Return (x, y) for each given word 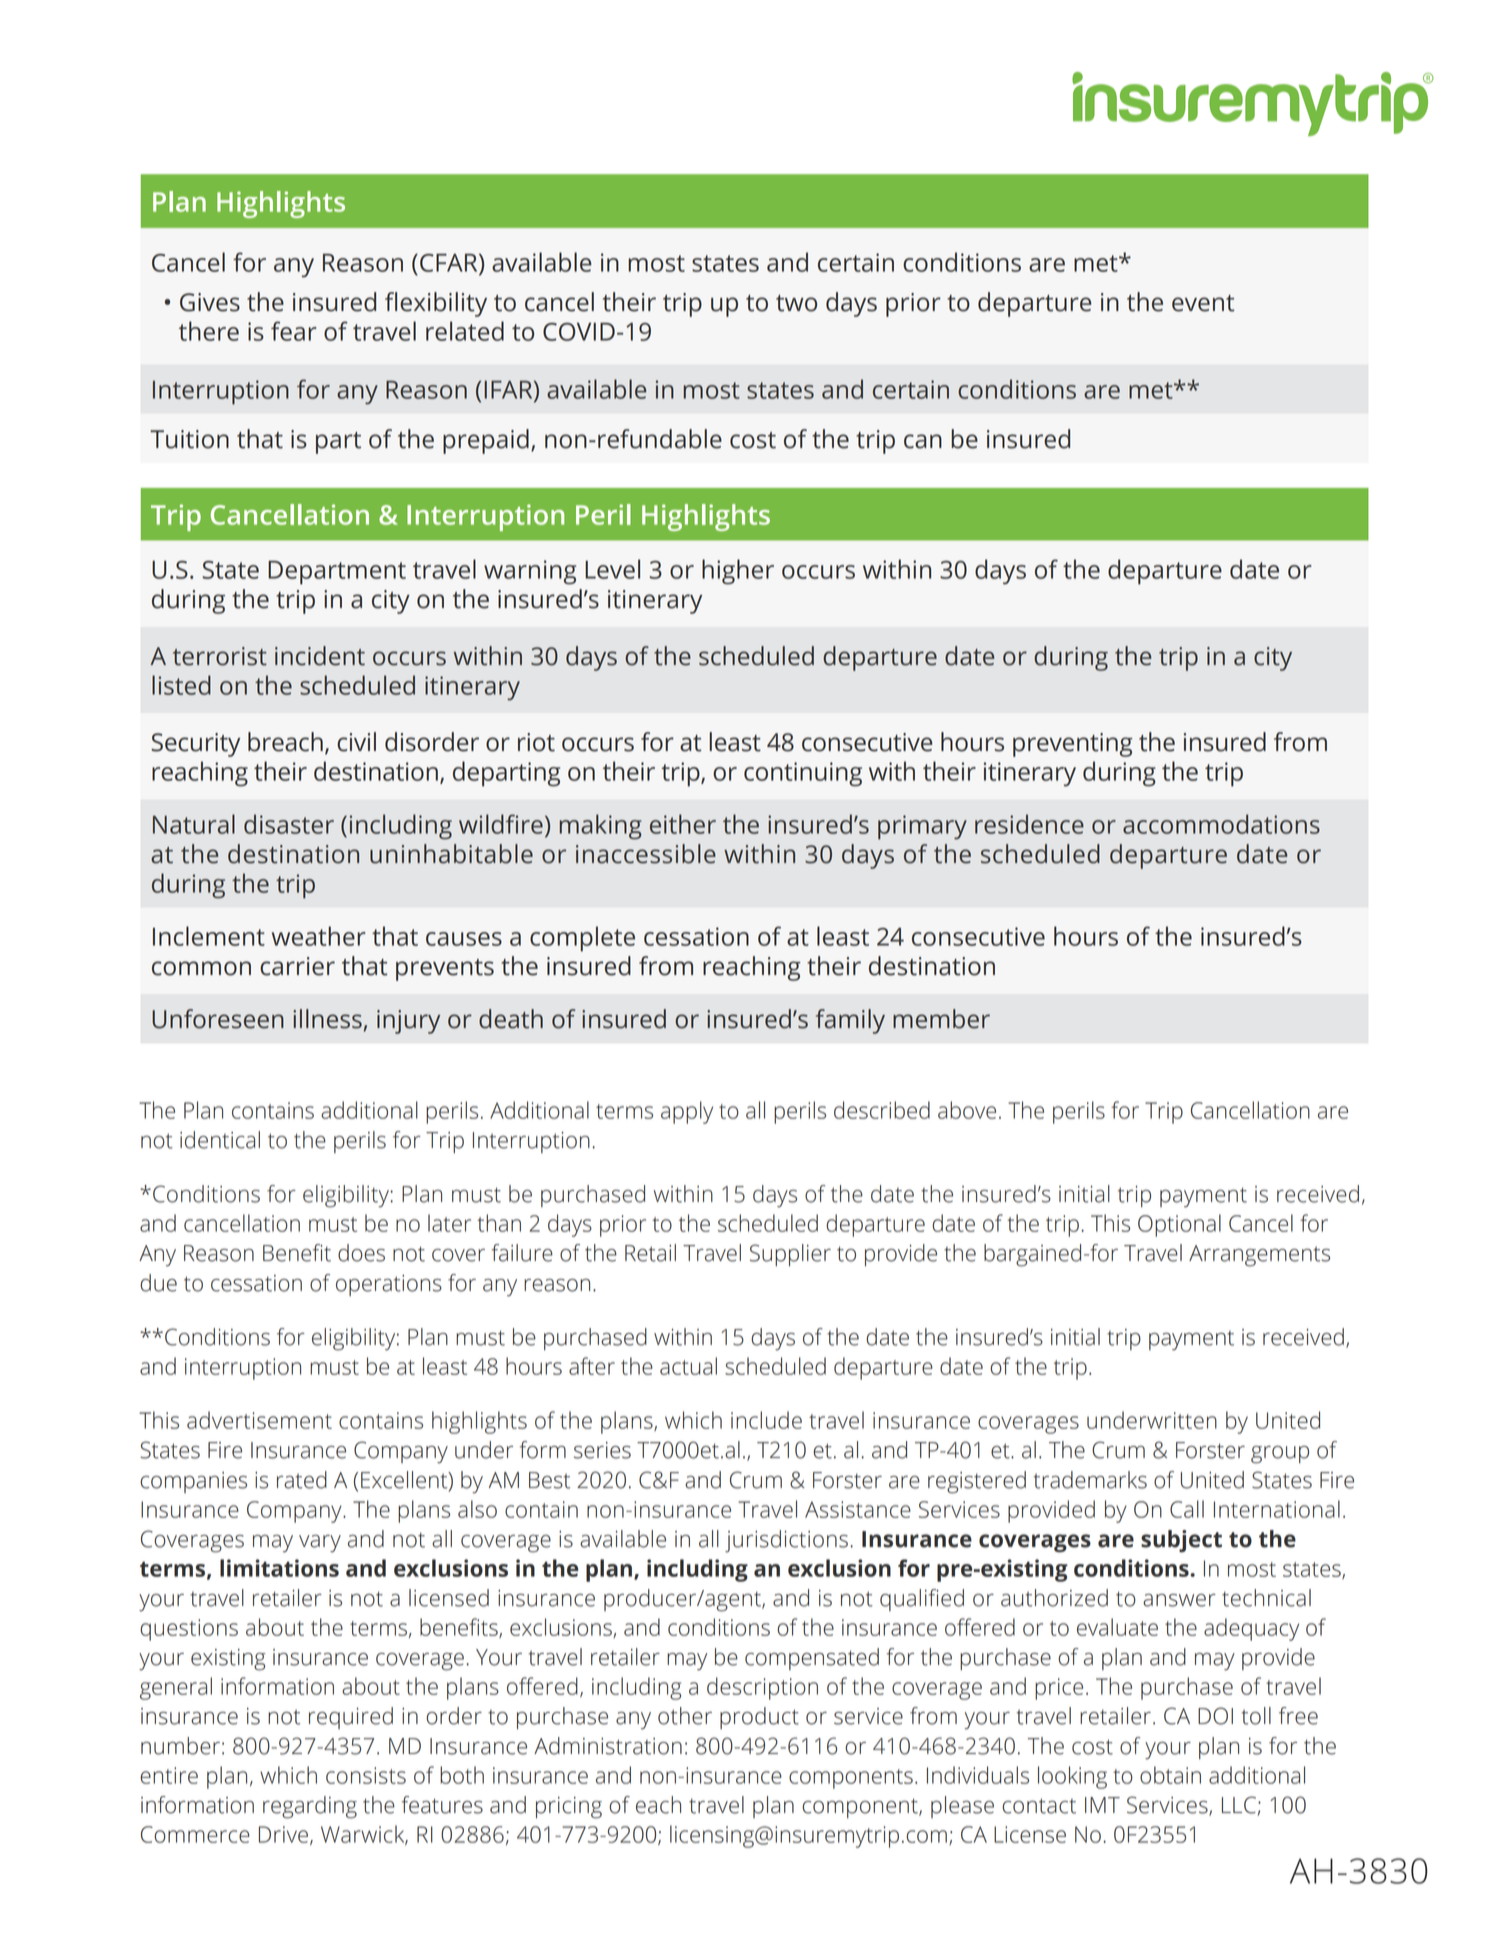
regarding (310, 1807)
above (967, 1110)
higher (738, 572)
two (796, 303)
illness (327, 1019)
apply (687, 1112)
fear (294, 331)
